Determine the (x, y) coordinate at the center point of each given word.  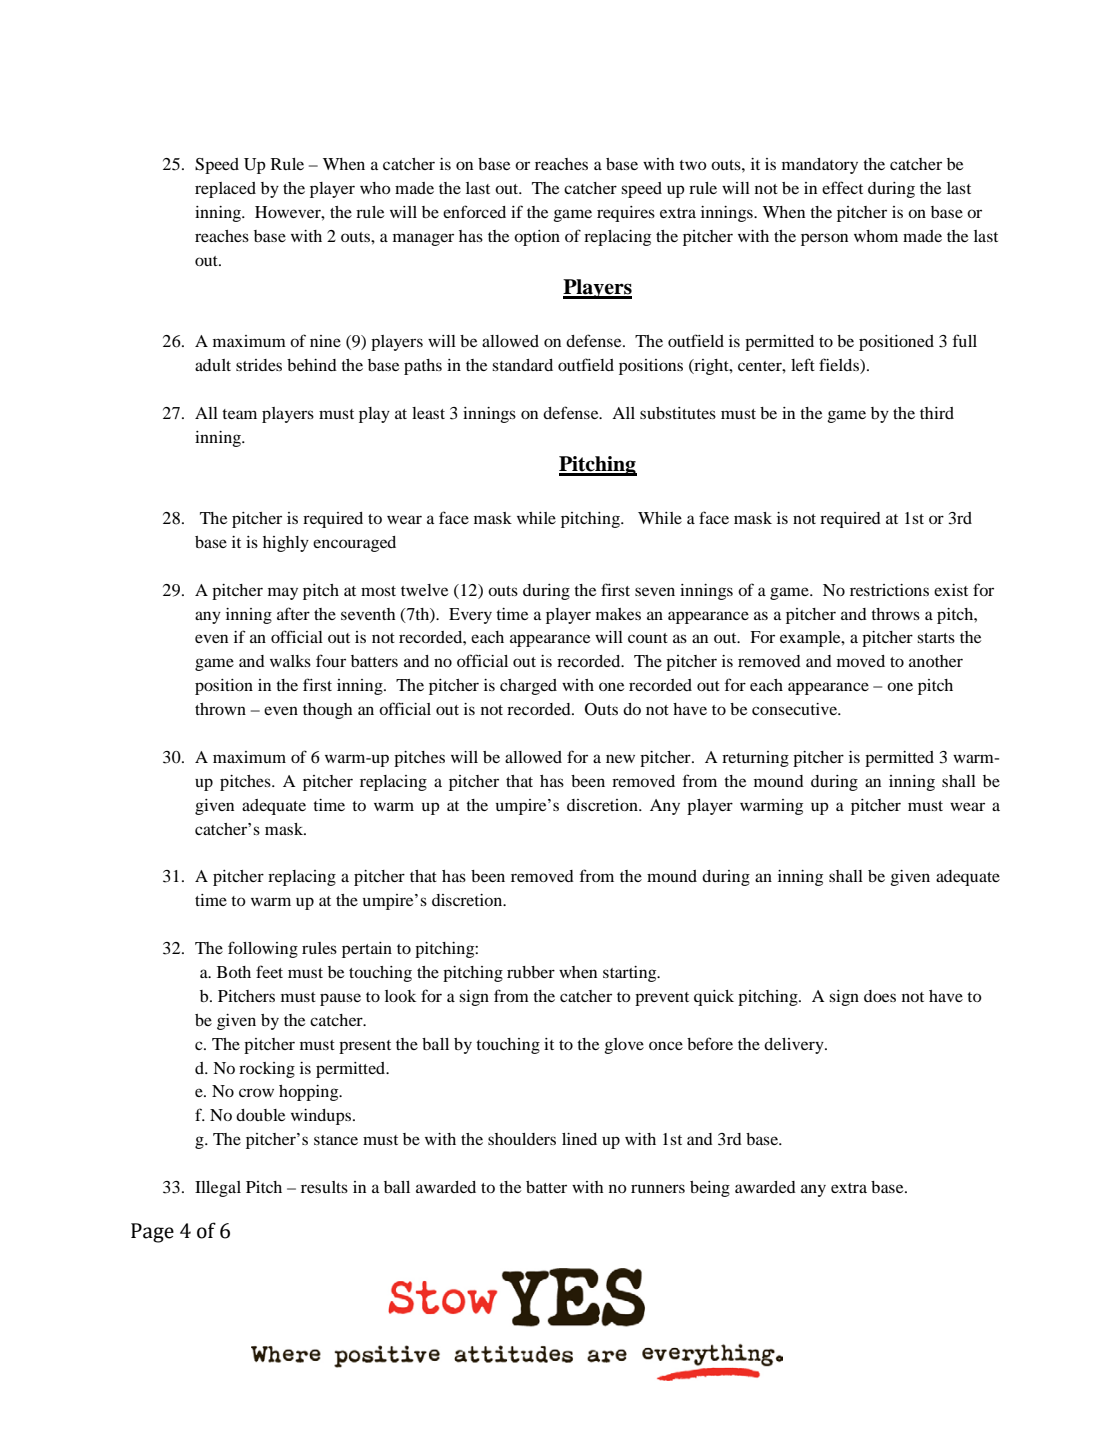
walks (290, 661)
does (880, 996)
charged (528, 687)
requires (626, 214)
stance (336, 1140)
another (936, 661)
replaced (225, 190)
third (937, 413)
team (239, 414)
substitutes (678, 413)
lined (579, 1139)
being (710, 1189)
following (263, 949)
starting (631, 974)
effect (842, 187)
